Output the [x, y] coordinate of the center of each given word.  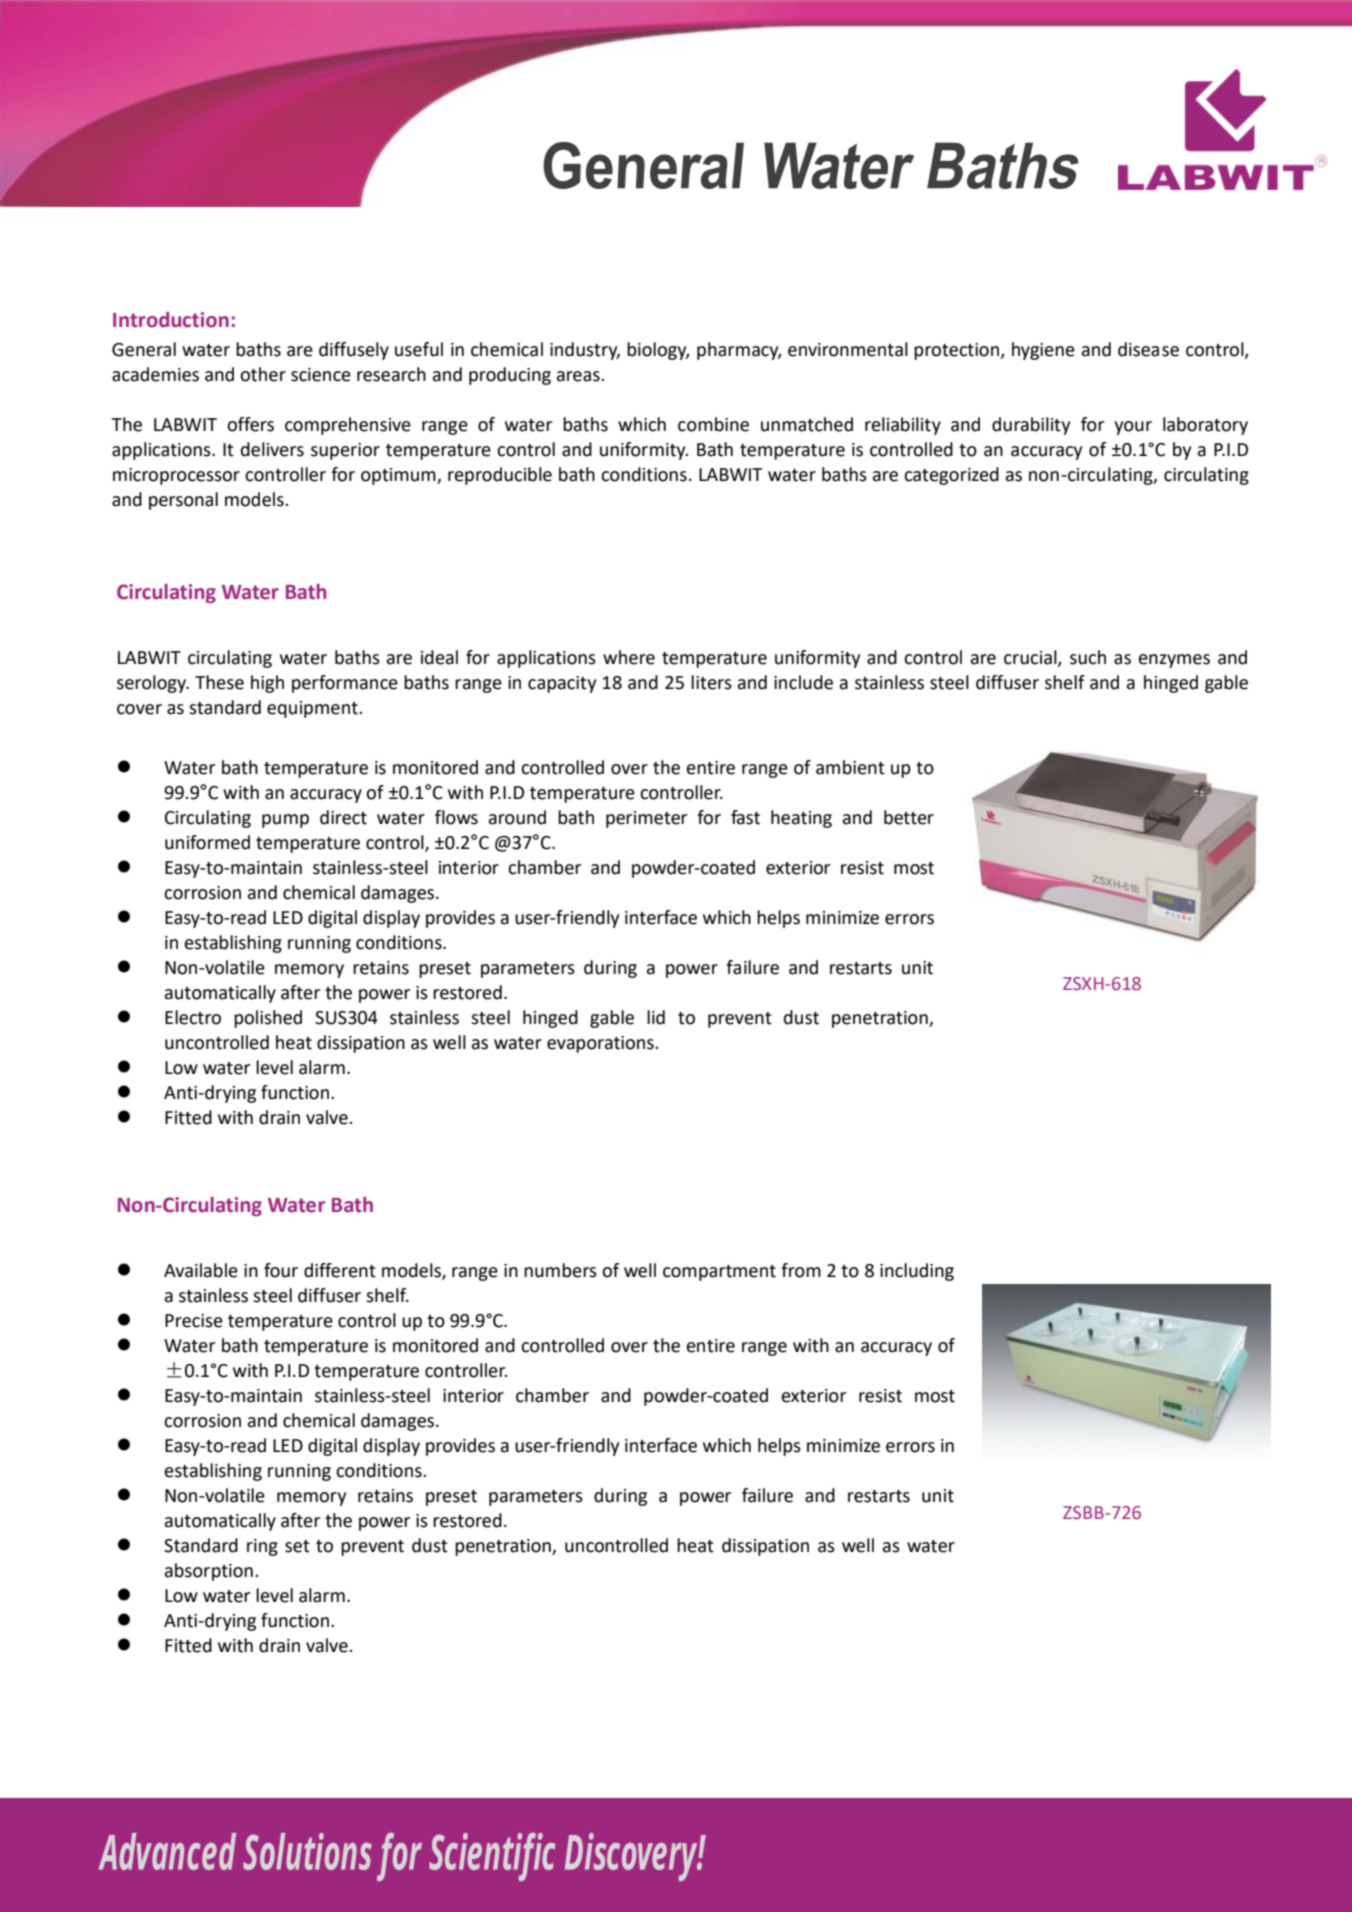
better [909, 817]
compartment [719, 1273]
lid [656, 1017]
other [263, 374]
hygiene [1043, 351]
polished [268, 1019]
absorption [209, 1572]
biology [658, 351]
